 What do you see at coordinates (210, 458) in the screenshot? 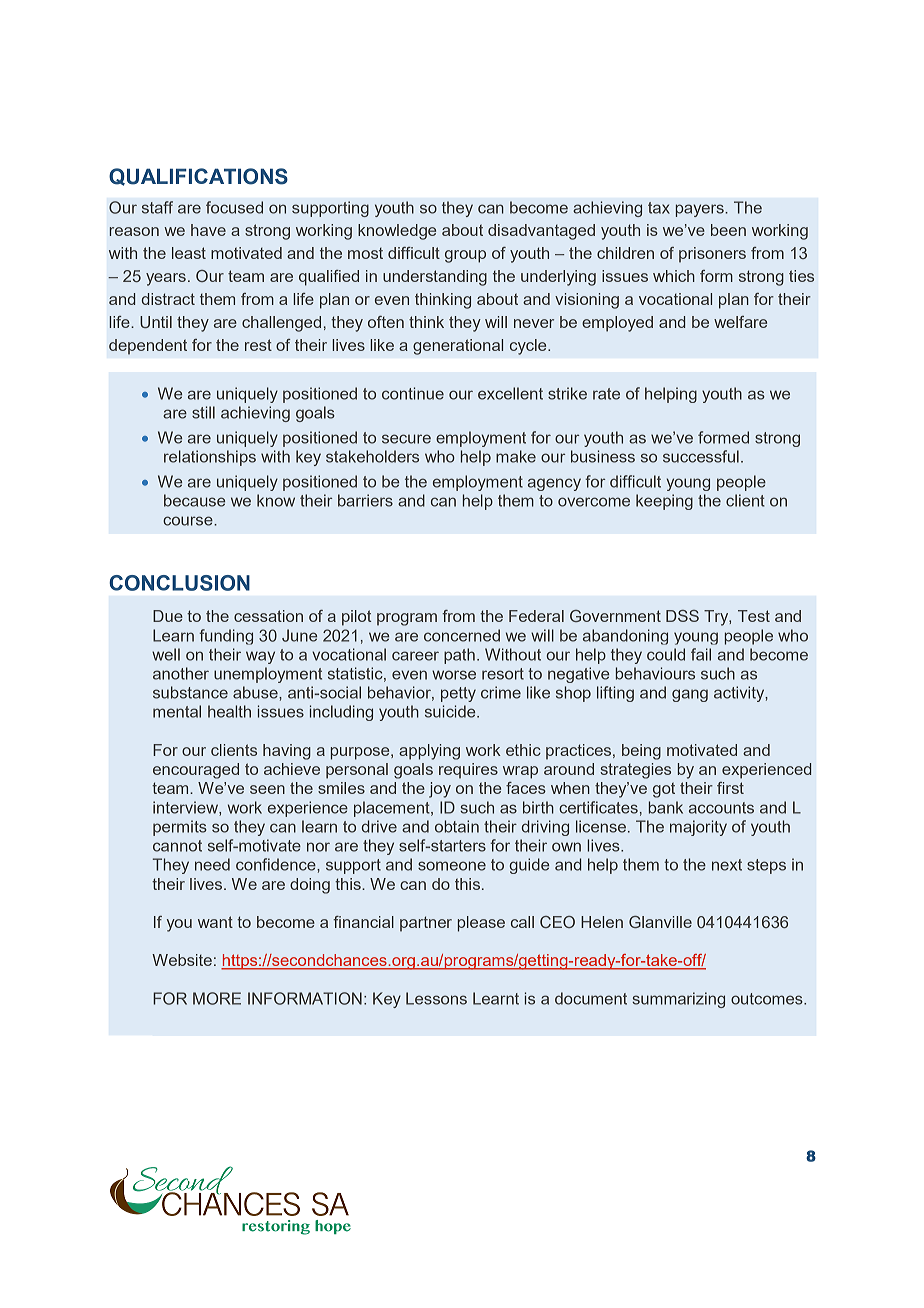
I see `relationships` at bounding box center [210, 458].
